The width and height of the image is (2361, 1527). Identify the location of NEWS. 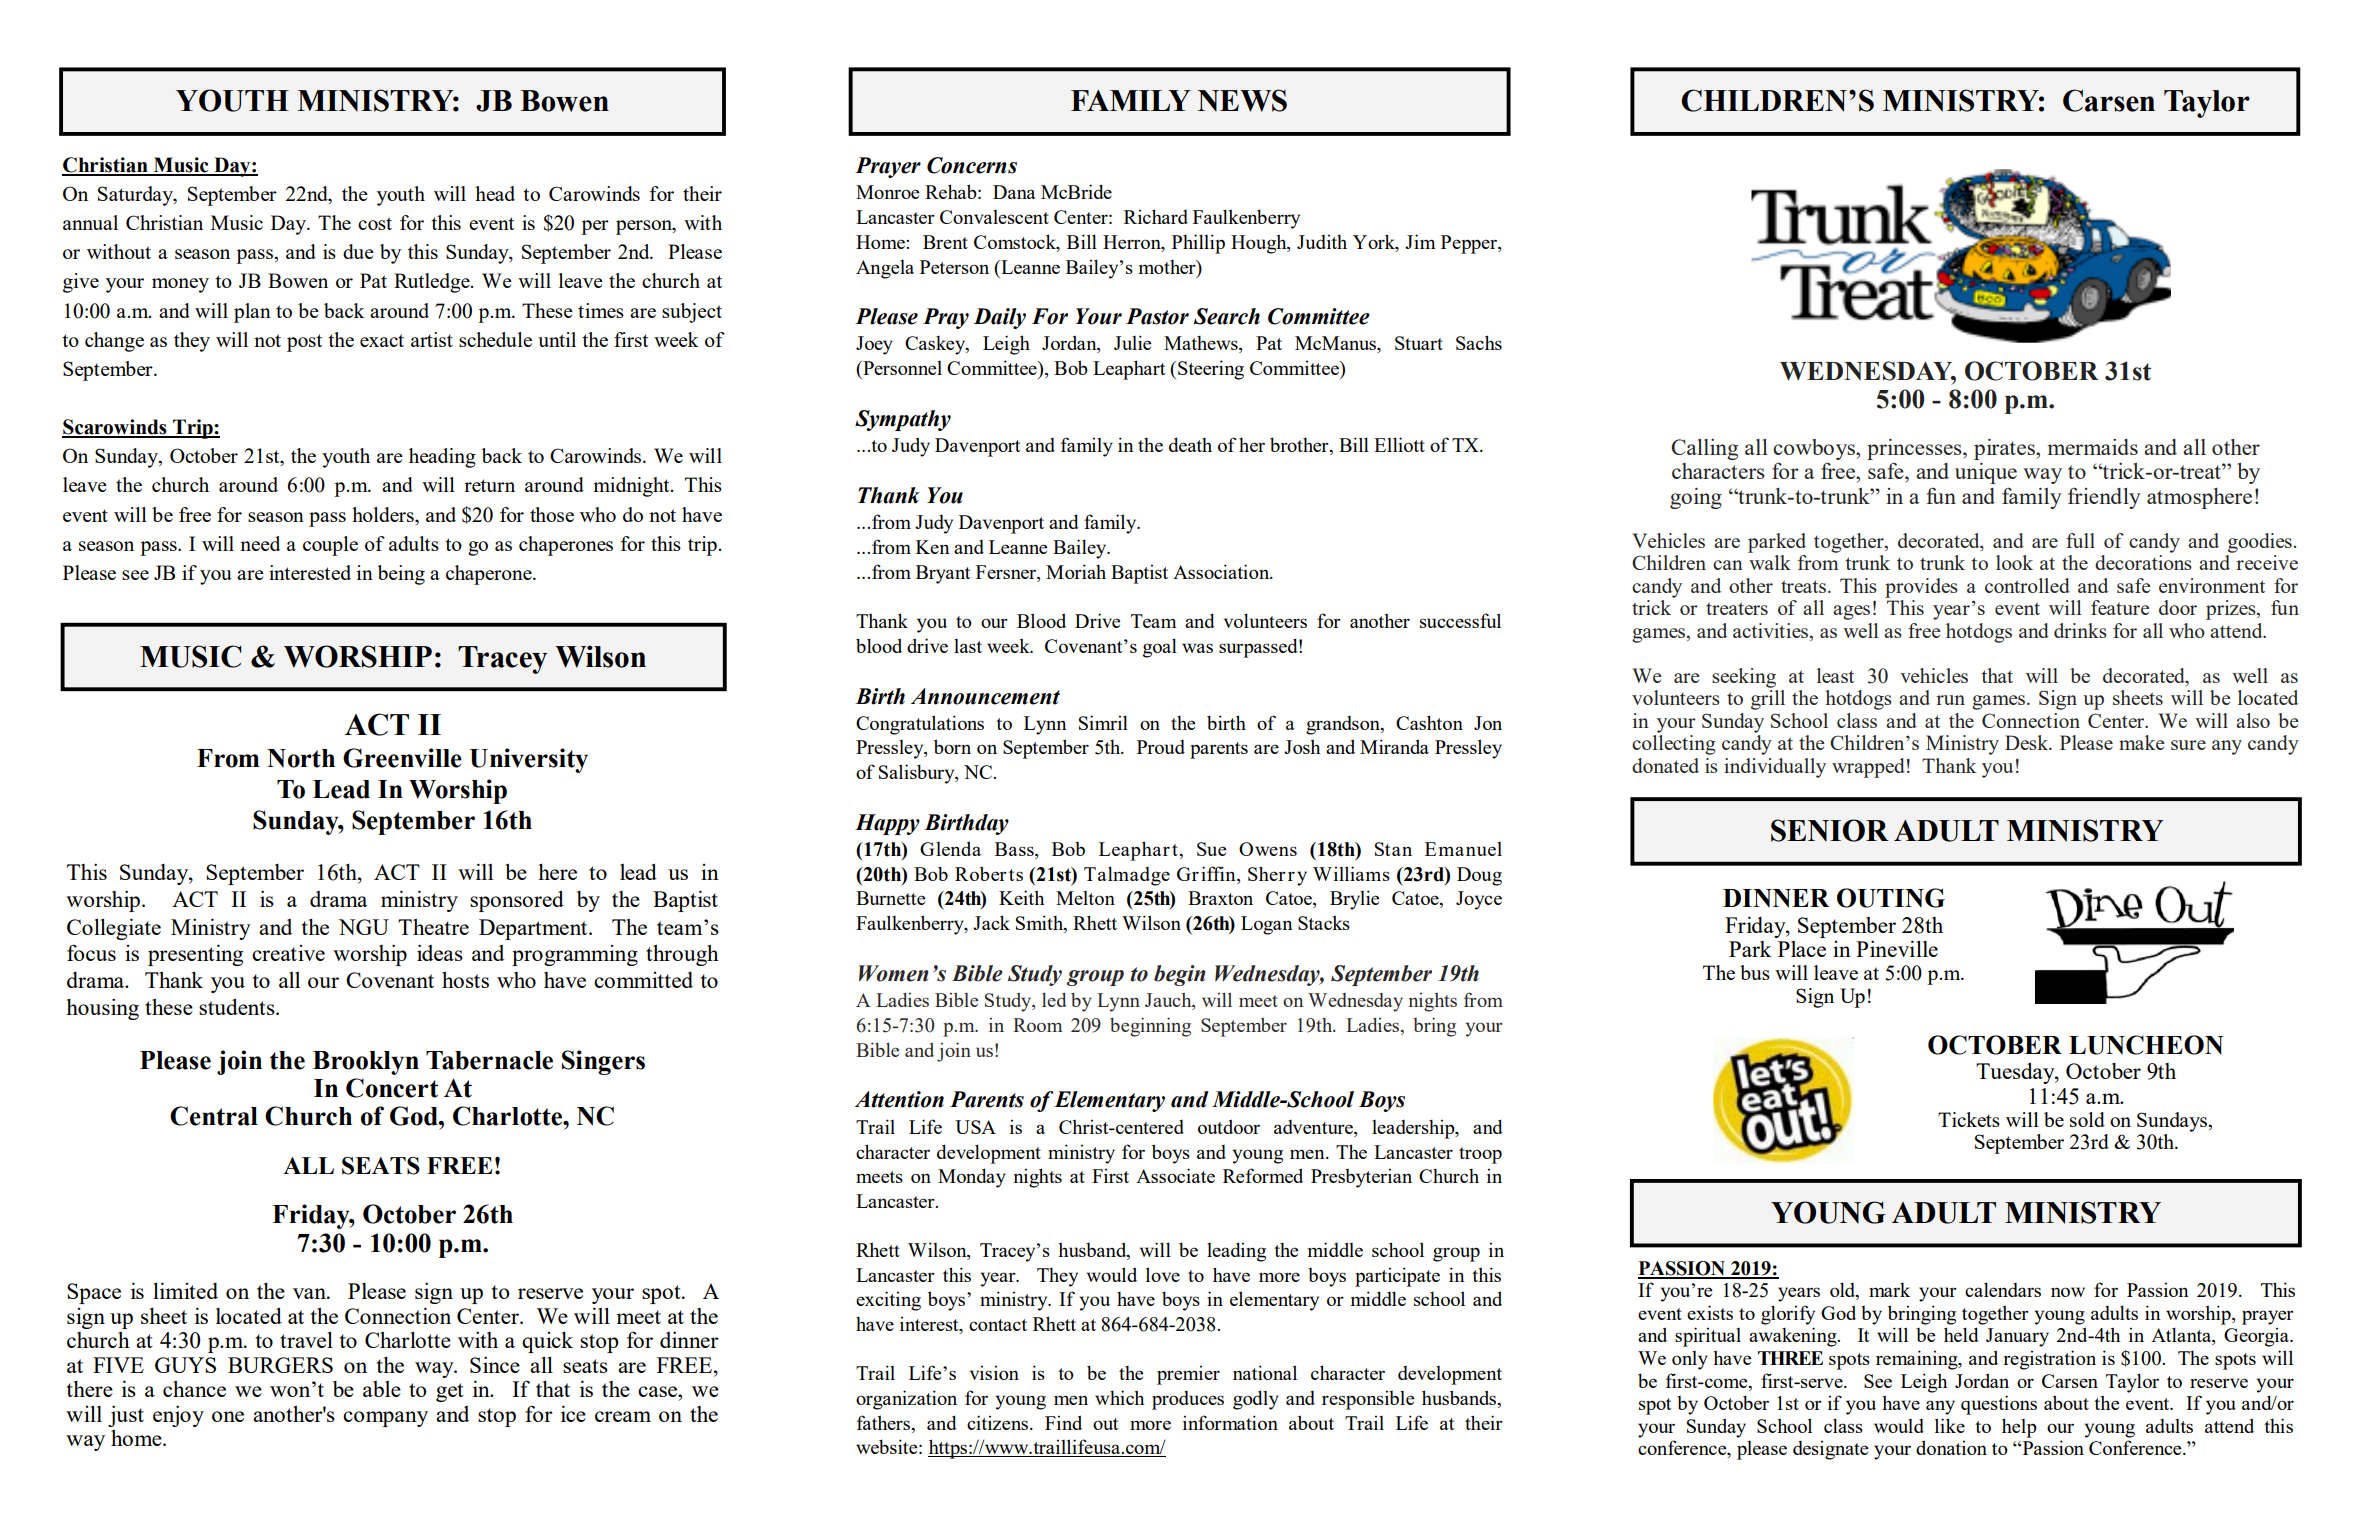
(1242, 100).
